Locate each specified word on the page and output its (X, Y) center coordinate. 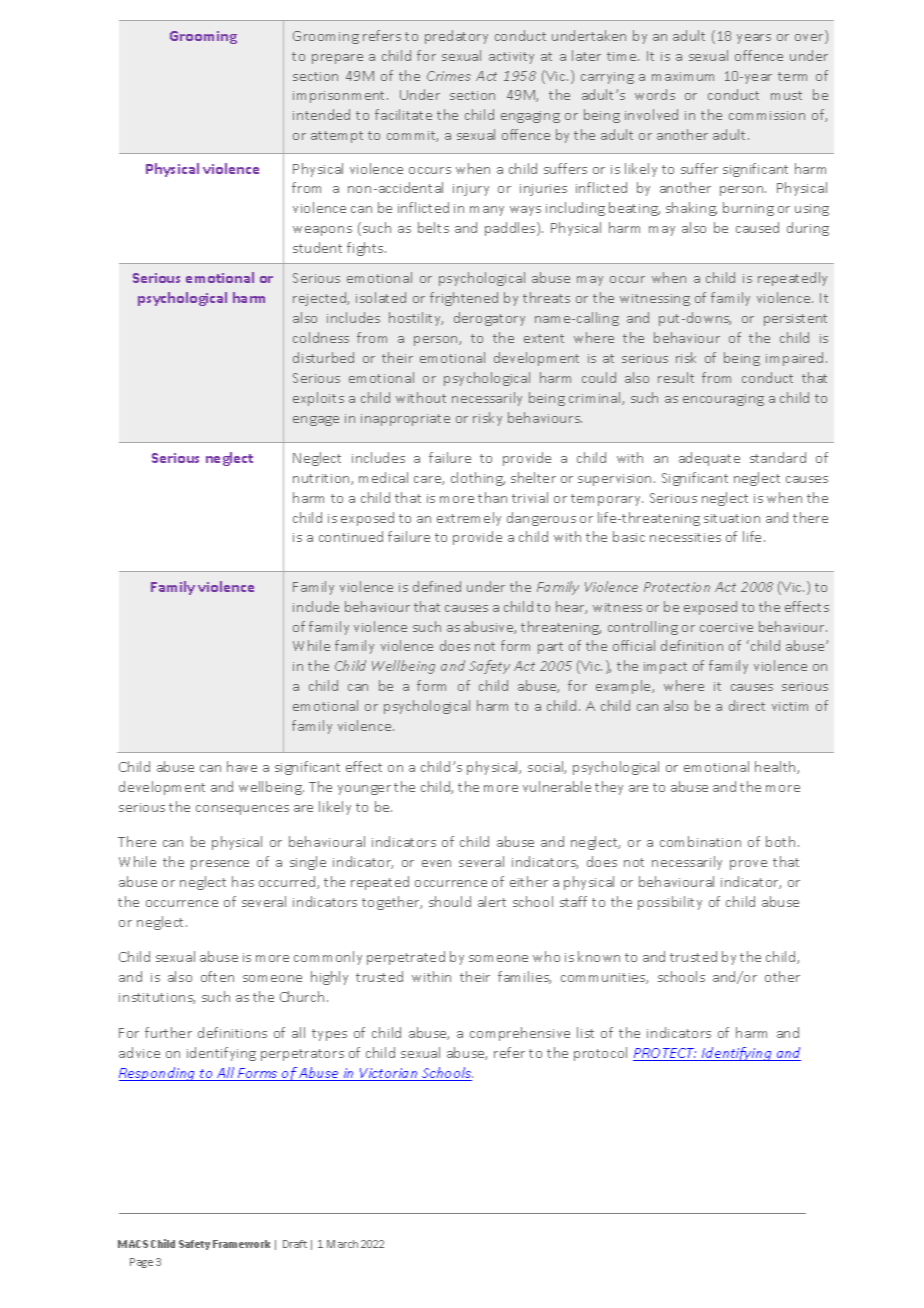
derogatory (489, 319)
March (342, 1244)
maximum (683, 76)
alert (492, 901)
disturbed (323, 357)
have (242, 766)
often (217, 976)
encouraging (723, 400)
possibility (670, 903)
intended (321, 114)
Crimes (449, 76)
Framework (241, 1244)
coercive (726, 627)
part (550, 648)
